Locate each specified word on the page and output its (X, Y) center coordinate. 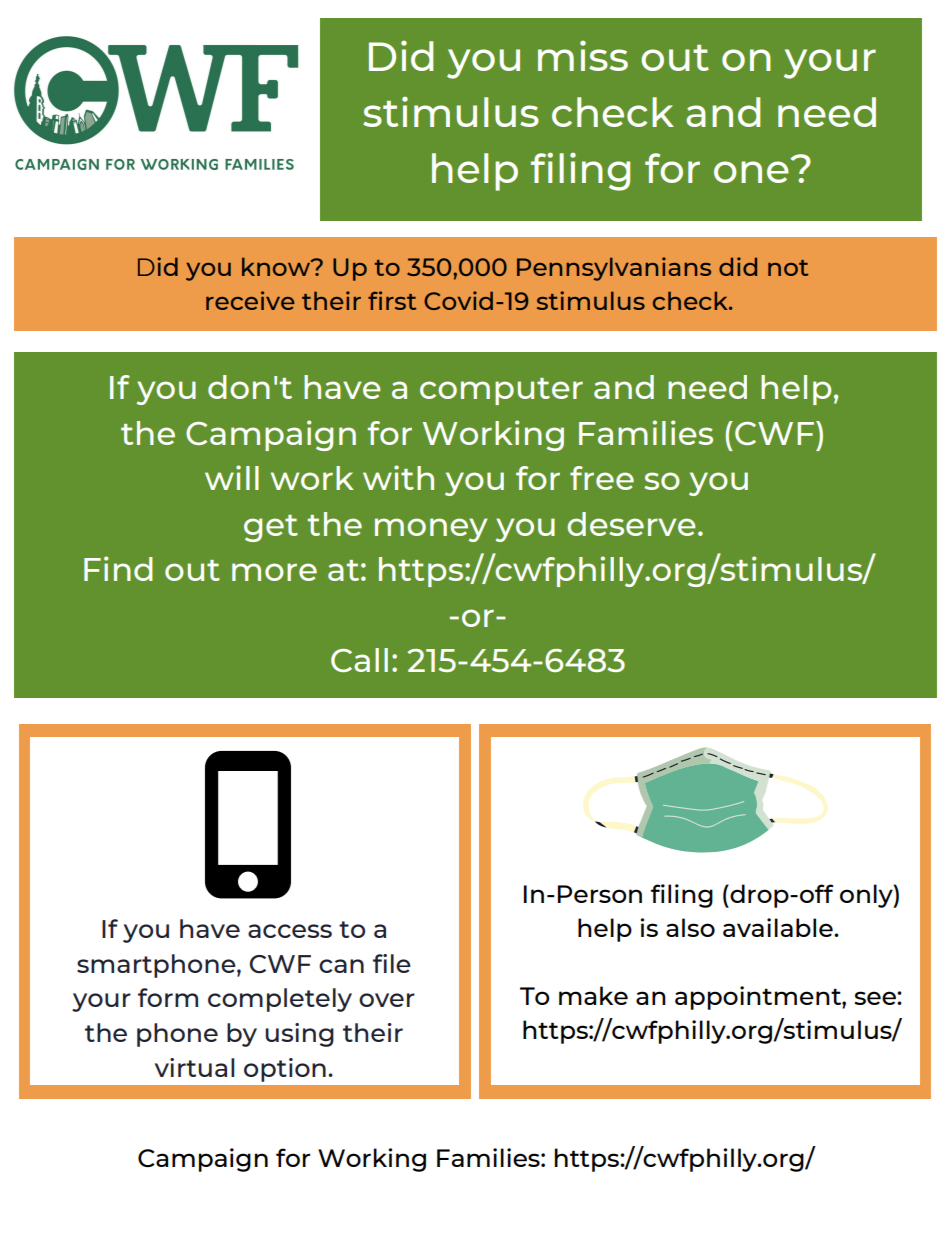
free (602, 478)
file (392, 963)
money (431, 530)
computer (501, 391)
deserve (631, 524)
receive (250, 300)
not (788, 268)
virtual (194, 1067)
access (290, 931)
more (274, 572)
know (277, 266)
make (593, 995)
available (779, 927)
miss (583, 55)
